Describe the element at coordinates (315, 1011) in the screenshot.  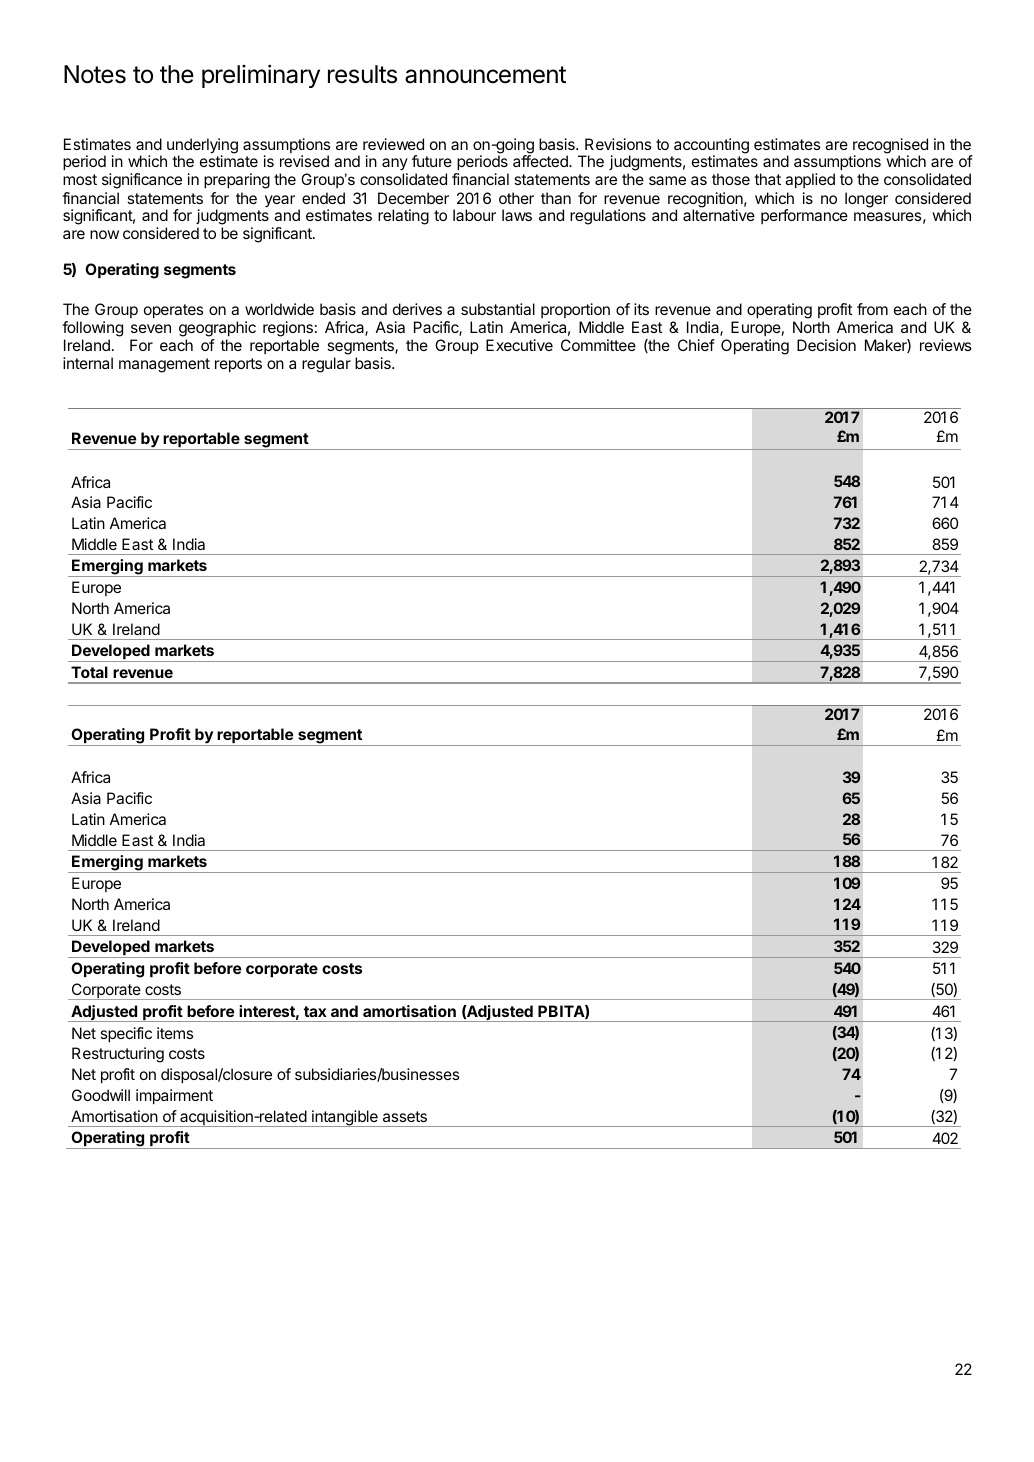
I see `tax` at that location.
